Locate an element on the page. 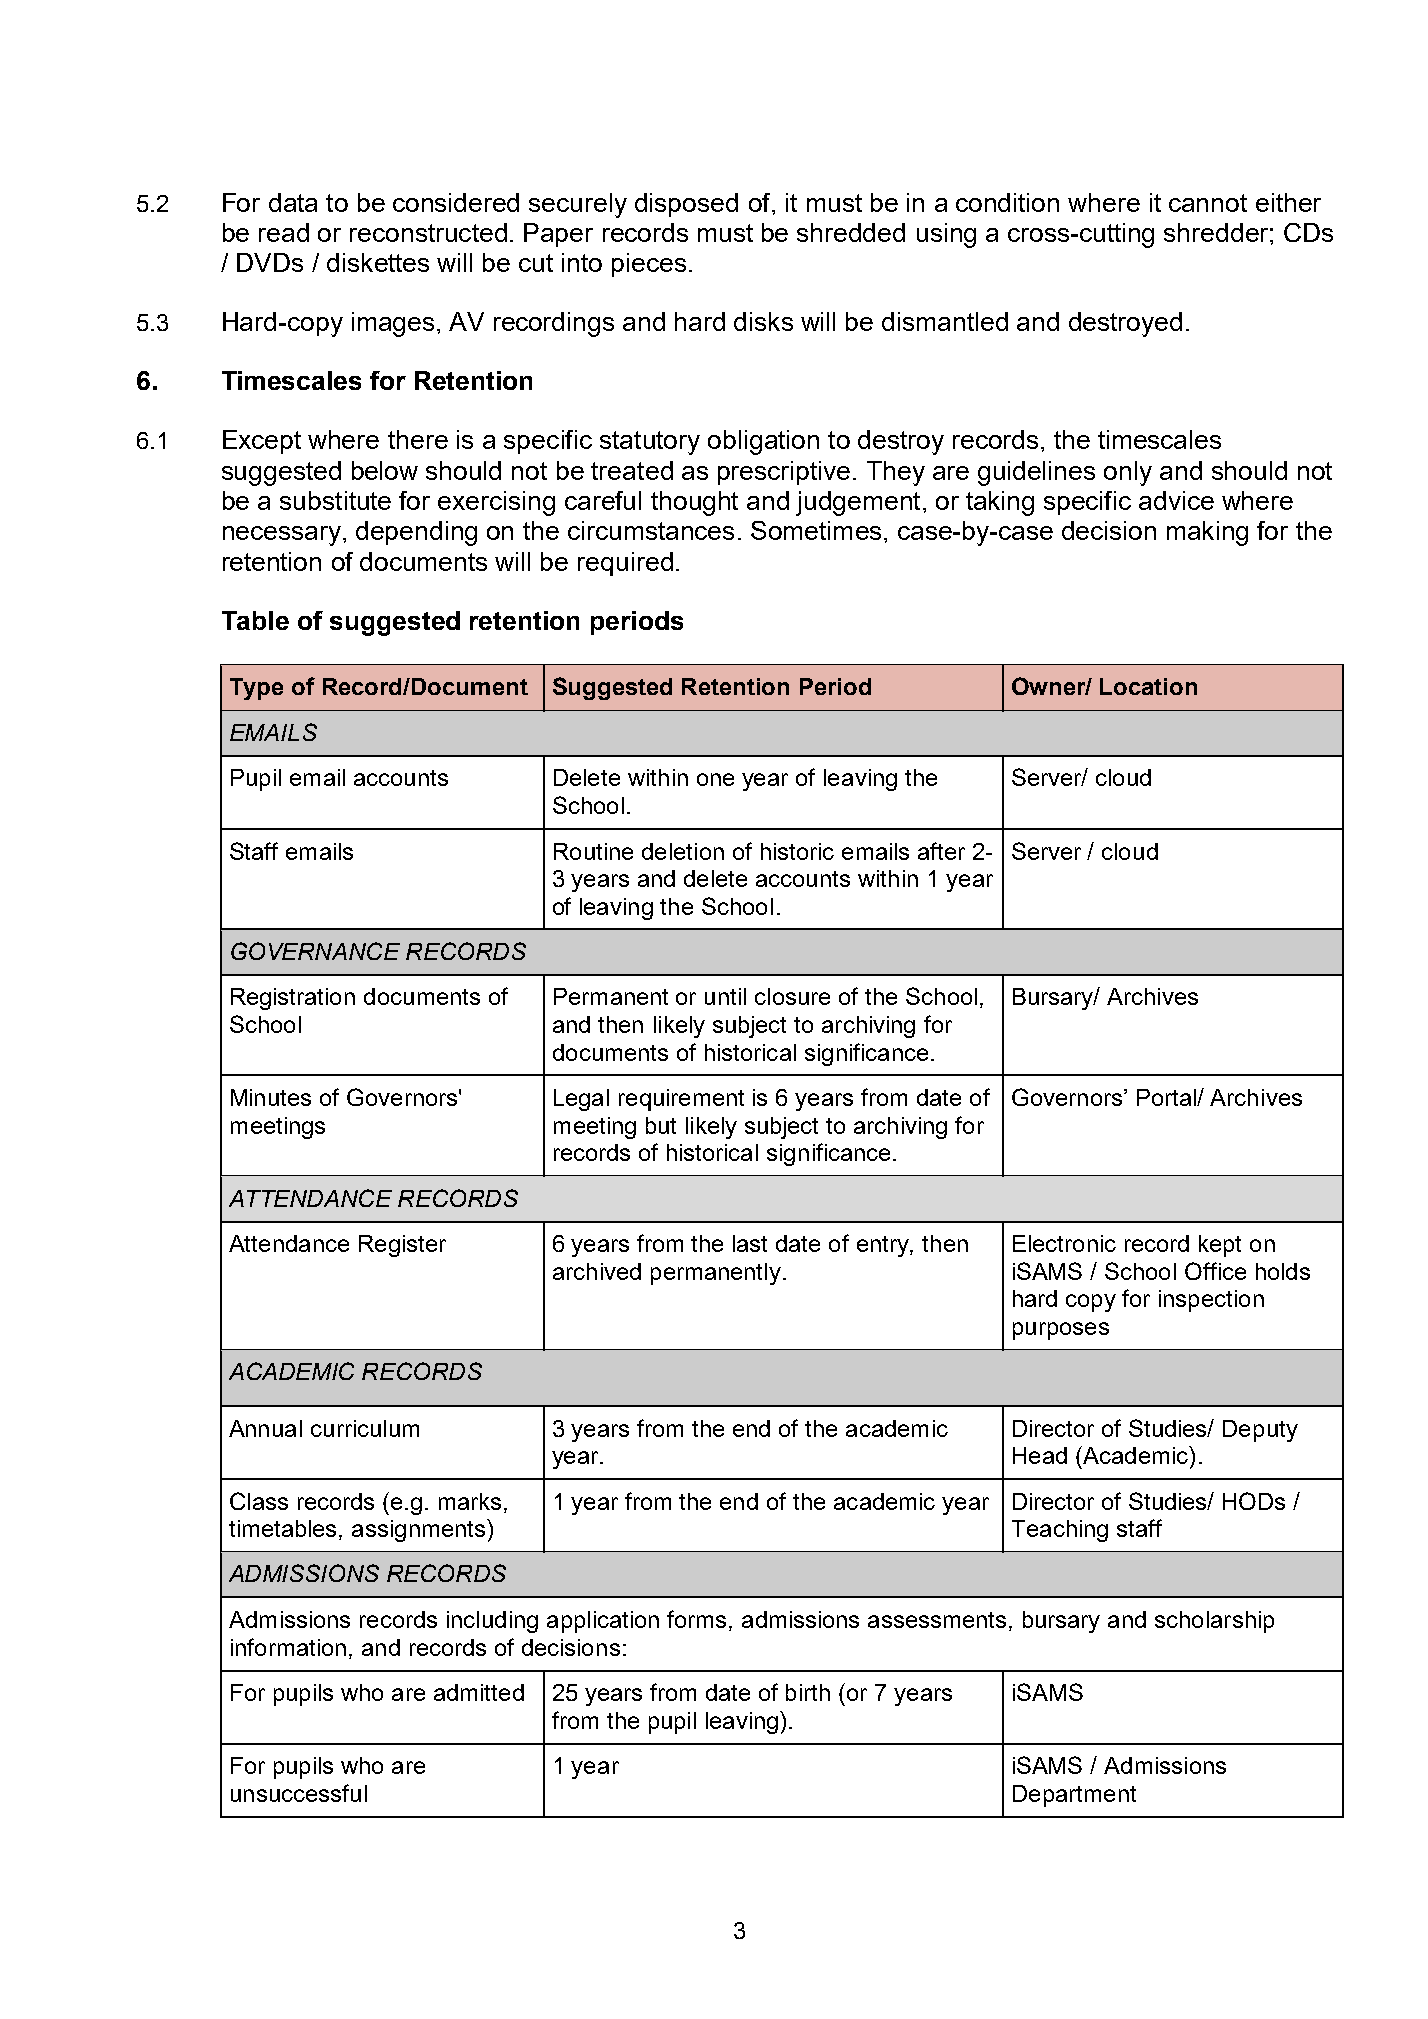  cannot is located at coordinates (1208, 203).
